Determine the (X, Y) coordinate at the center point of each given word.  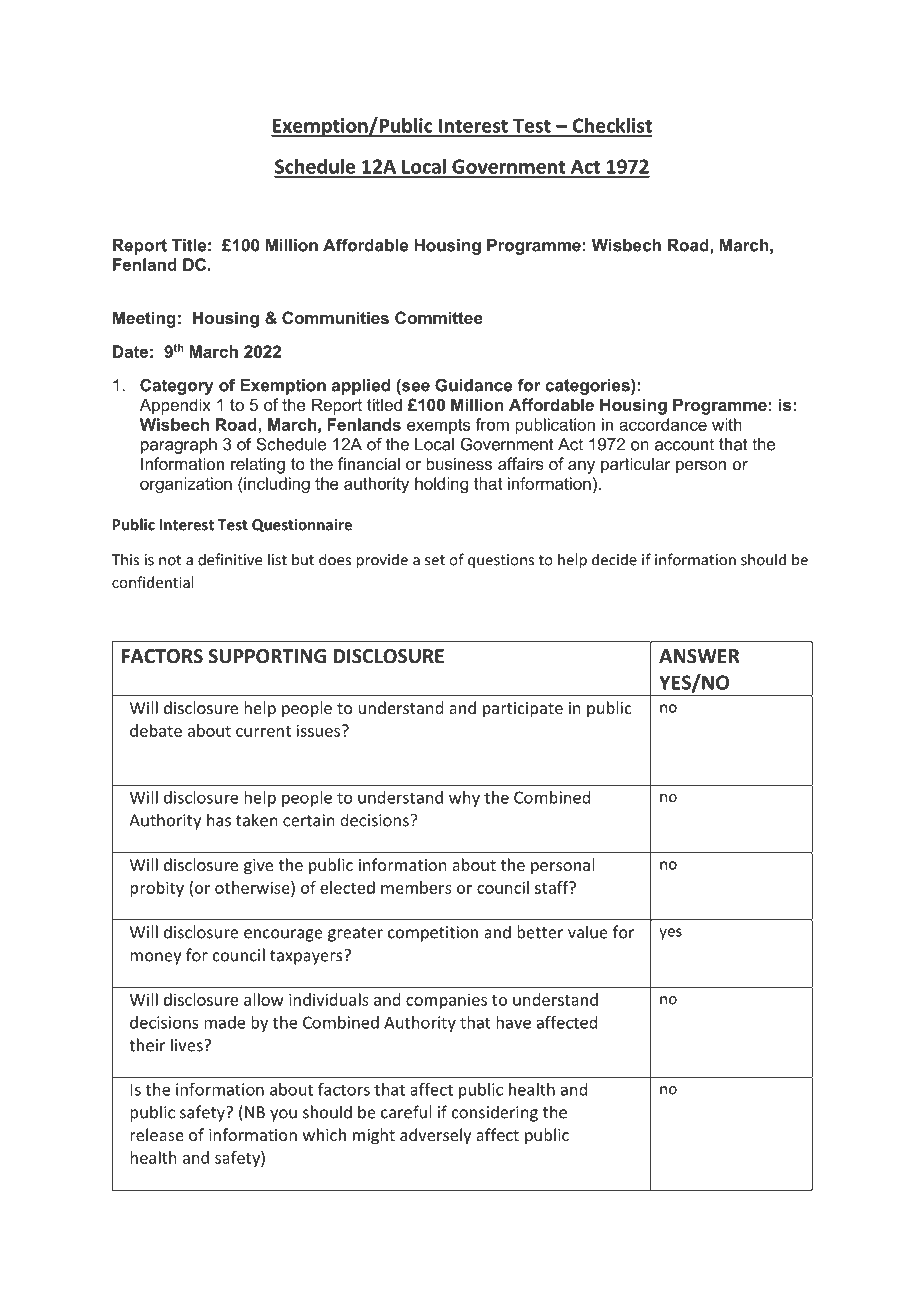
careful (406, 1112)
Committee (439, 317)
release (157, 1134)
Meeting (144, 319)
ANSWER (699, 656)
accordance (663, 424)
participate (523, 710)
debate (156, 730)
